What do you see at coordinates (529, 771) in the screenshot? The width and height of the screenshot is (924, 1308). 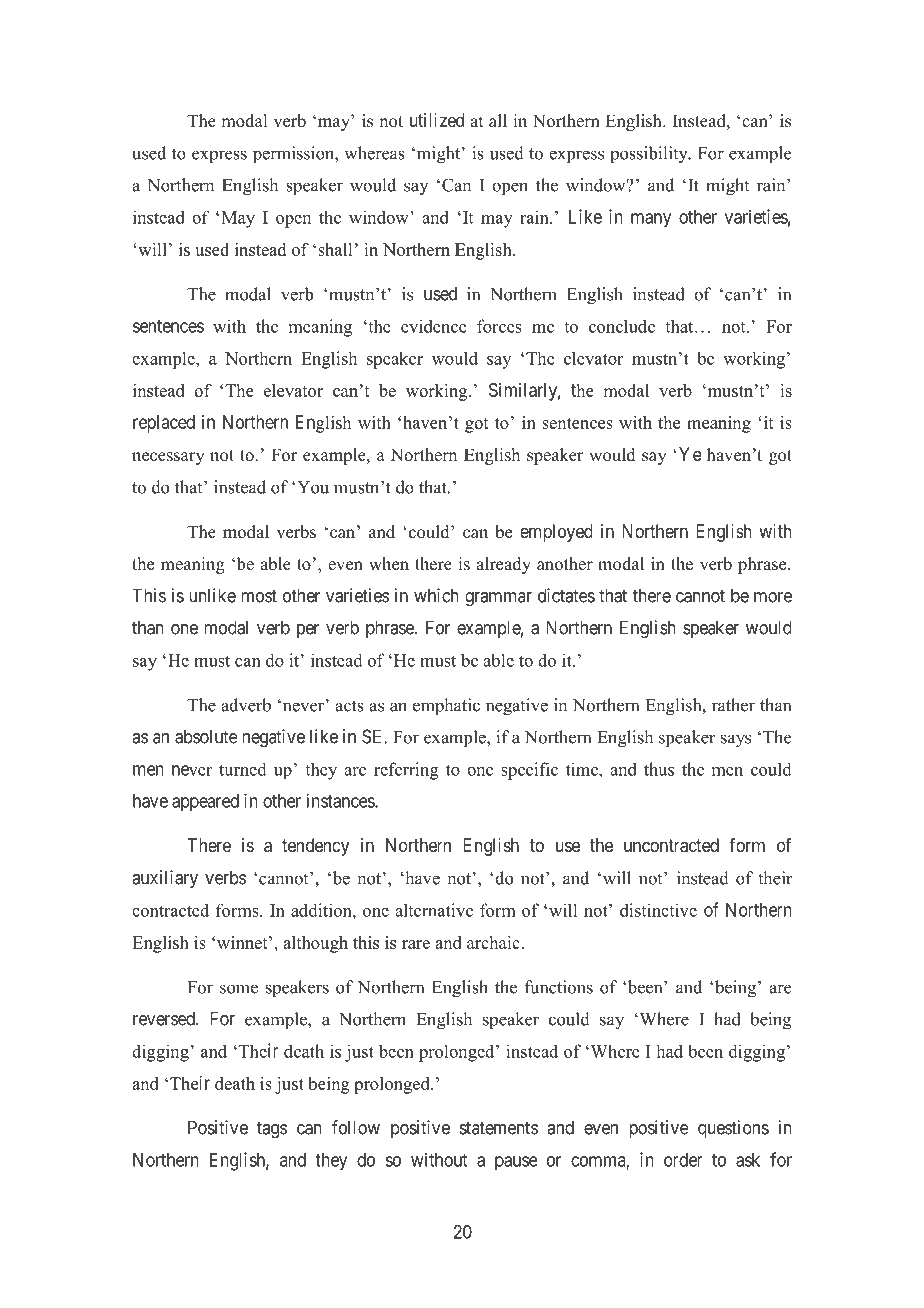 I see `specific` at bounding box center [529, 771].
